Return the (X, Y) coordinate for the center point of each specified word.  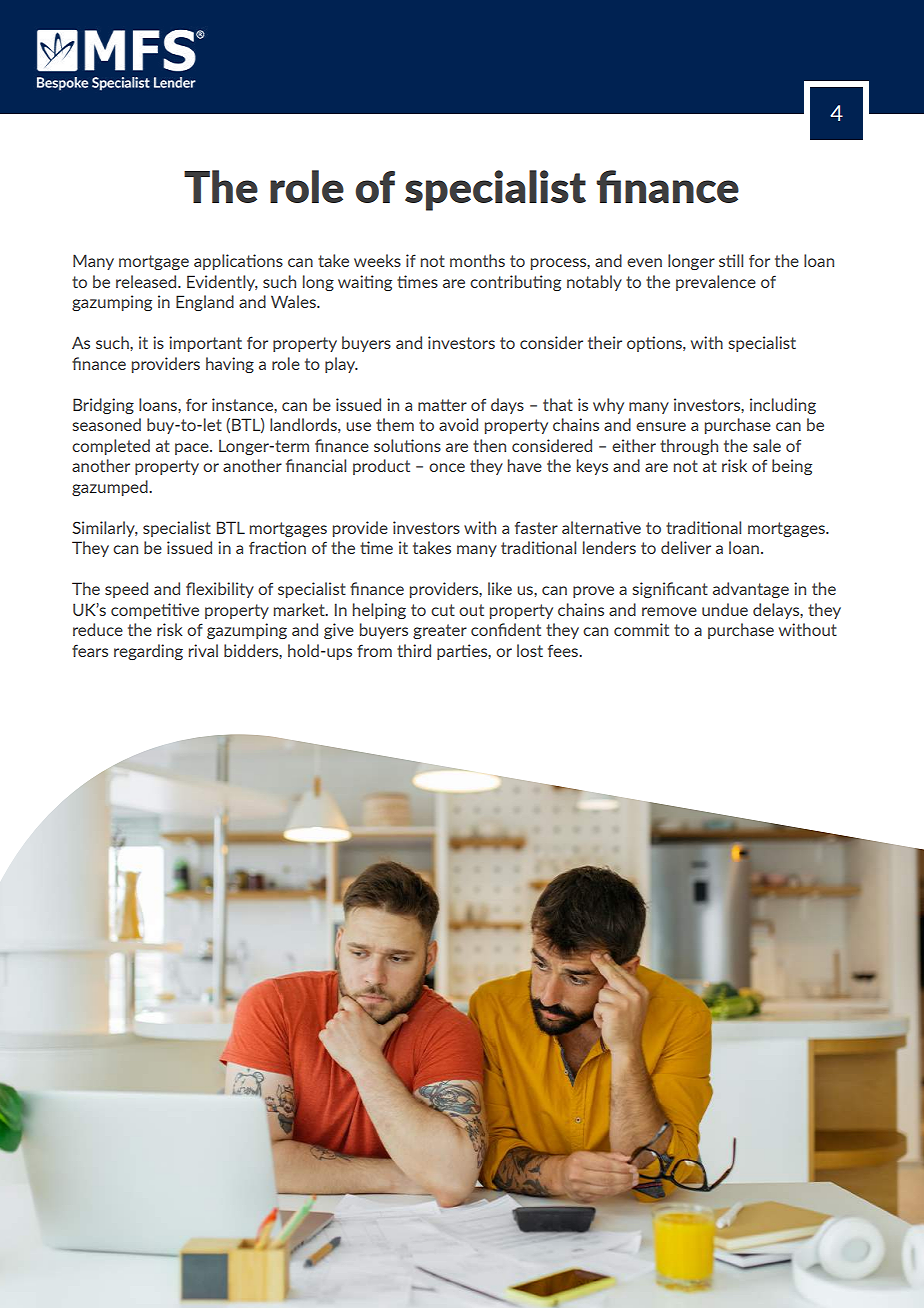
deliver (686, 547)
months (477, 260)
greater (440, 631)
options (655, 344)
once (447, 467)
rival (203, 650)
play (341, 365)
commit (641, 629)
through (689, 447)
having (230, 365)
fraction (277, 547)
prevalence (716, 283)
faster (536, 528)
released (147, 281)
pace (193, 449)
